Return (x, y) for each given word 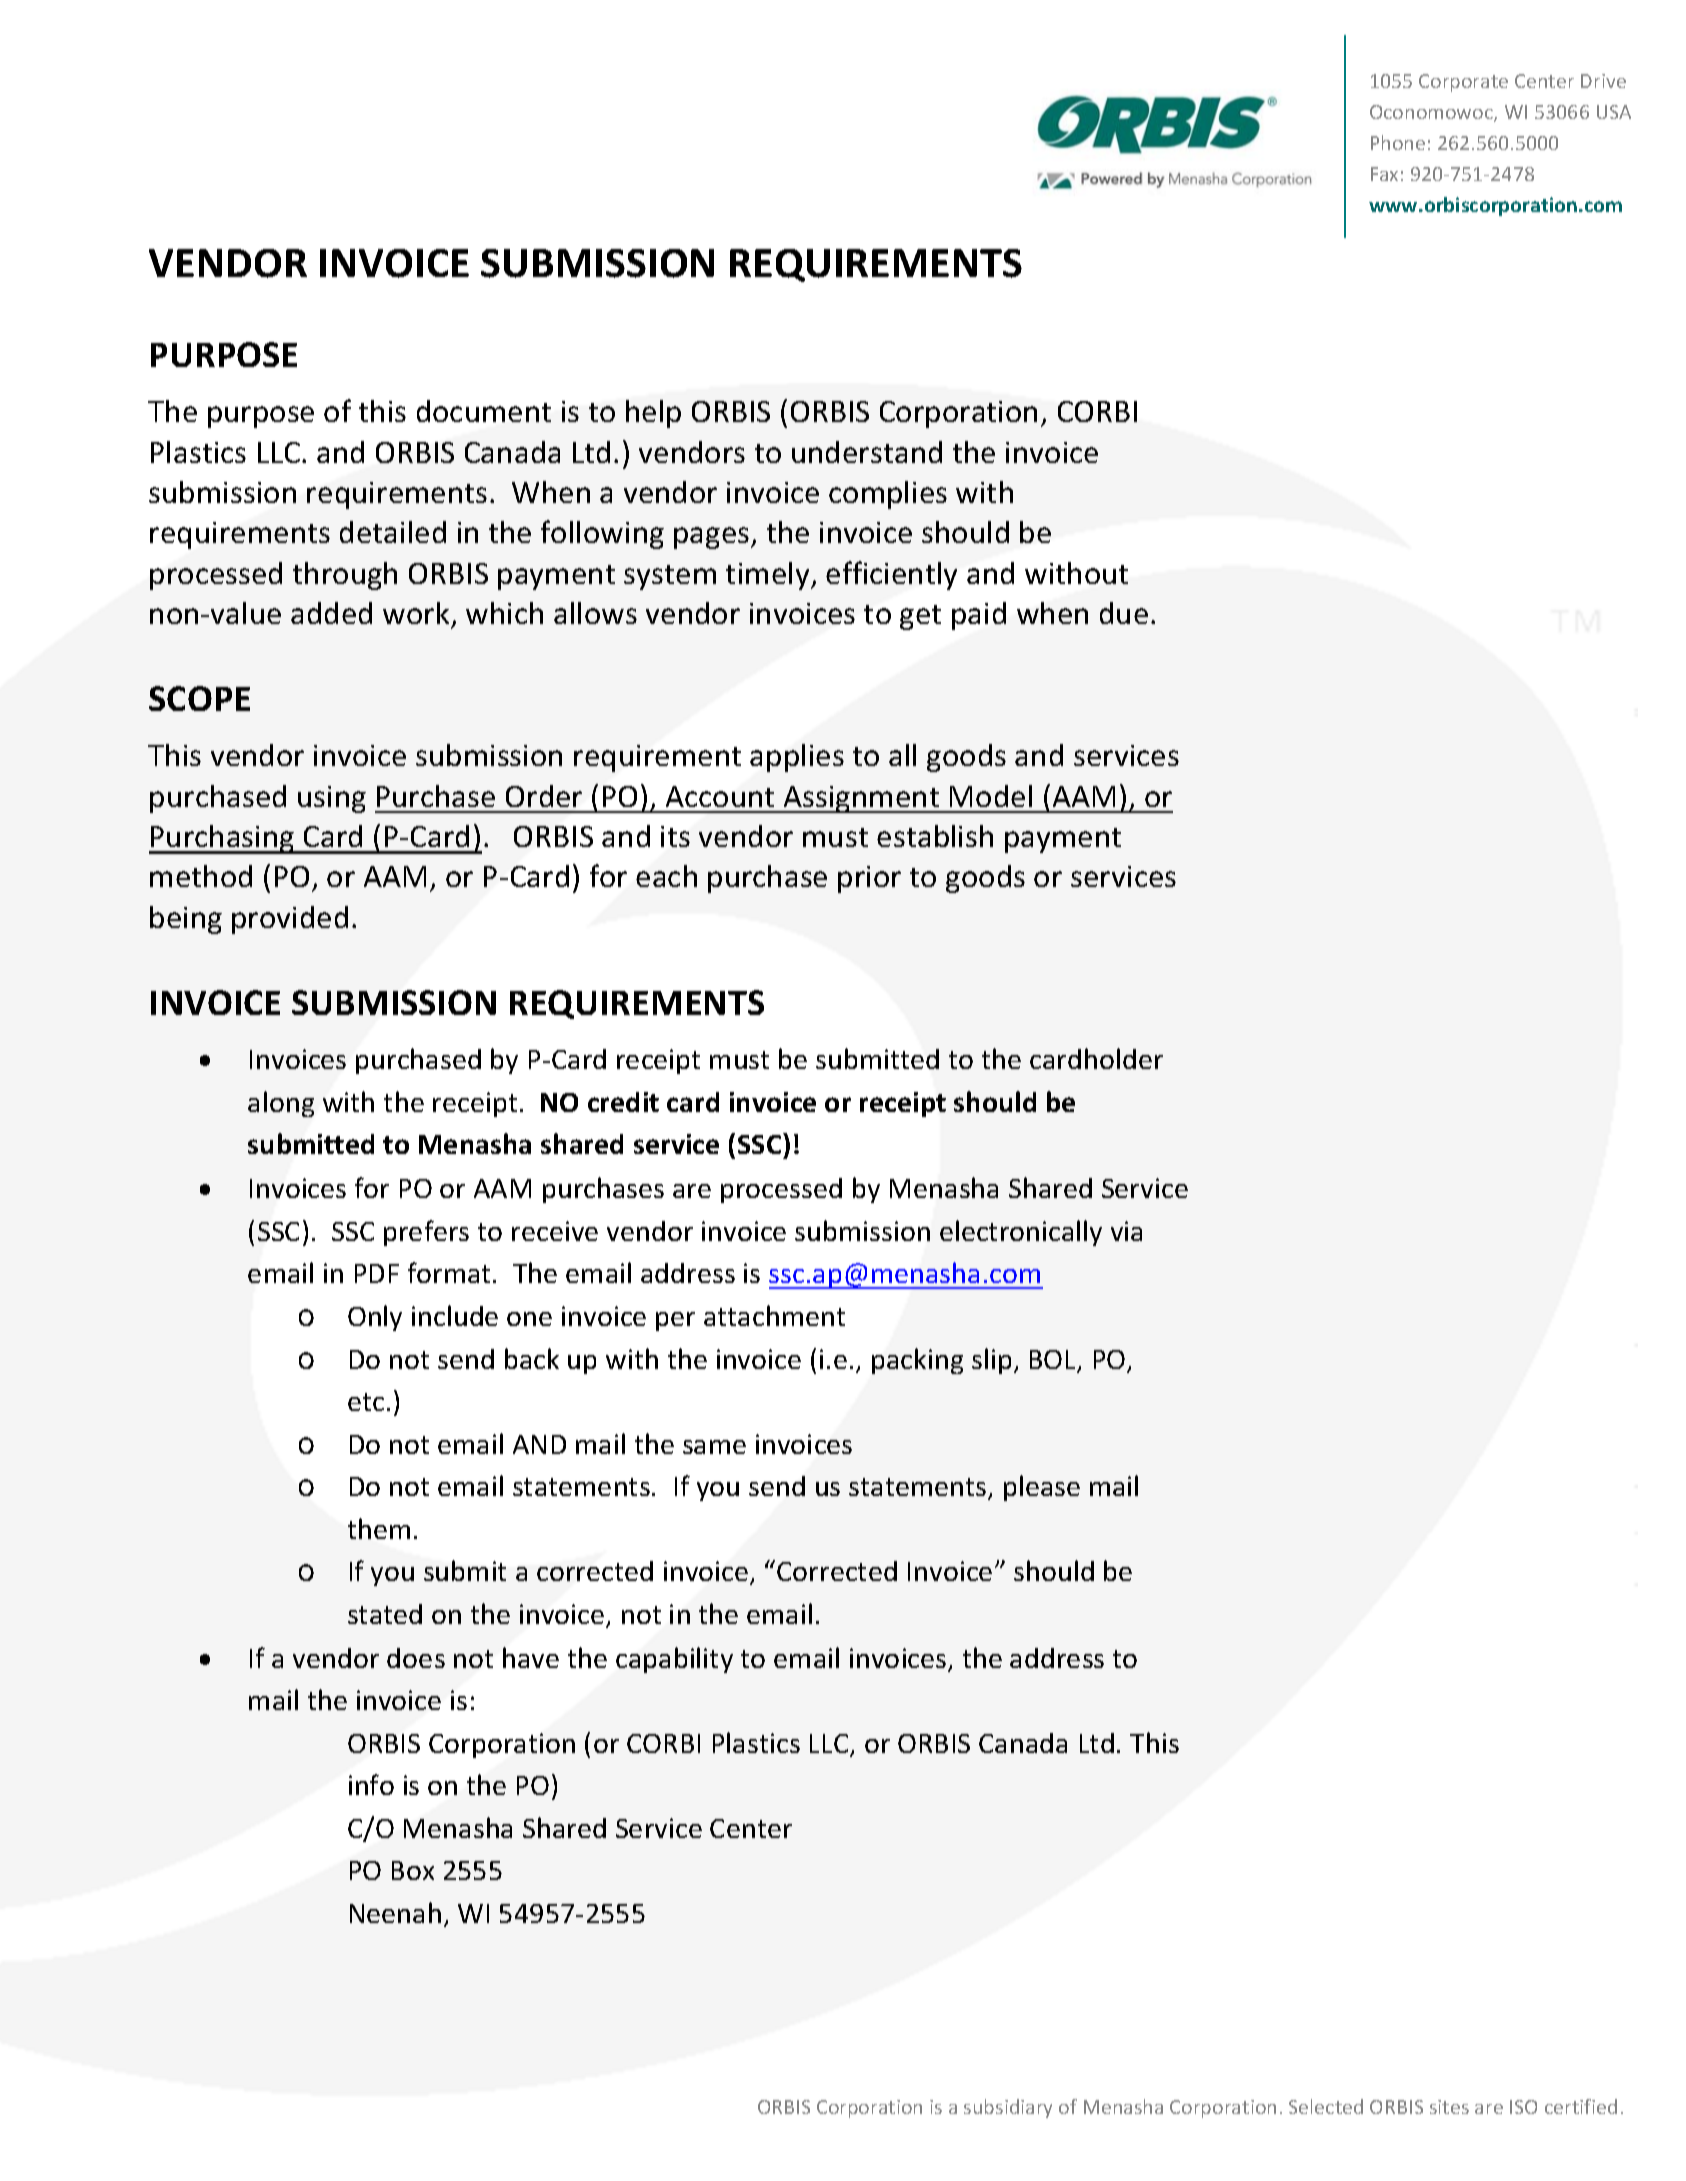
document (484, 411)
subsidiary (1008, 2108)
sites (1449, 2107)
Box (413, 1870)
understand (867, 452)
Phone (1398, 142)
